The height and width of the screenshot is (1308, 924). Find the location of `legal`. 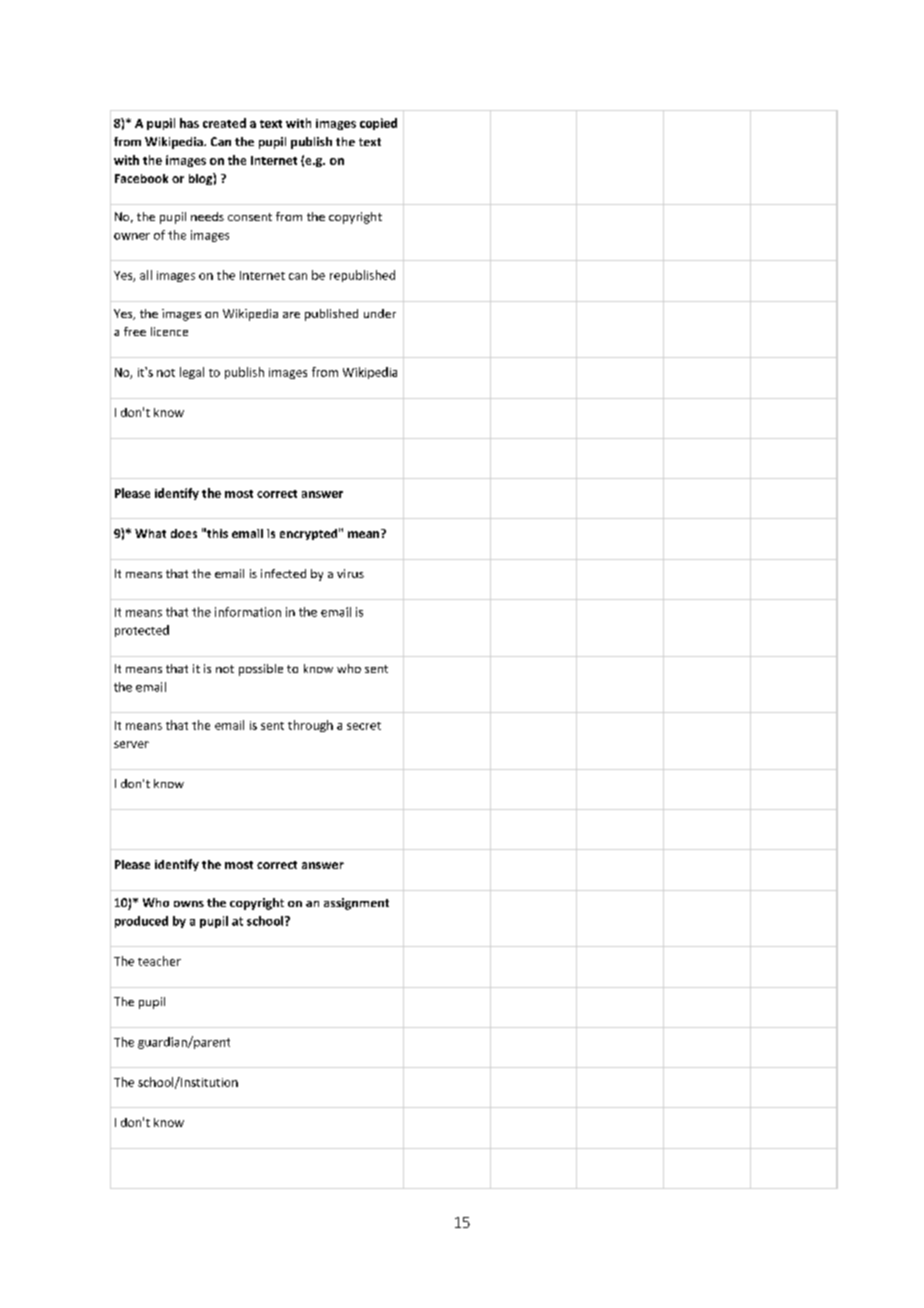

legal is located at coordinates (192, 373).
